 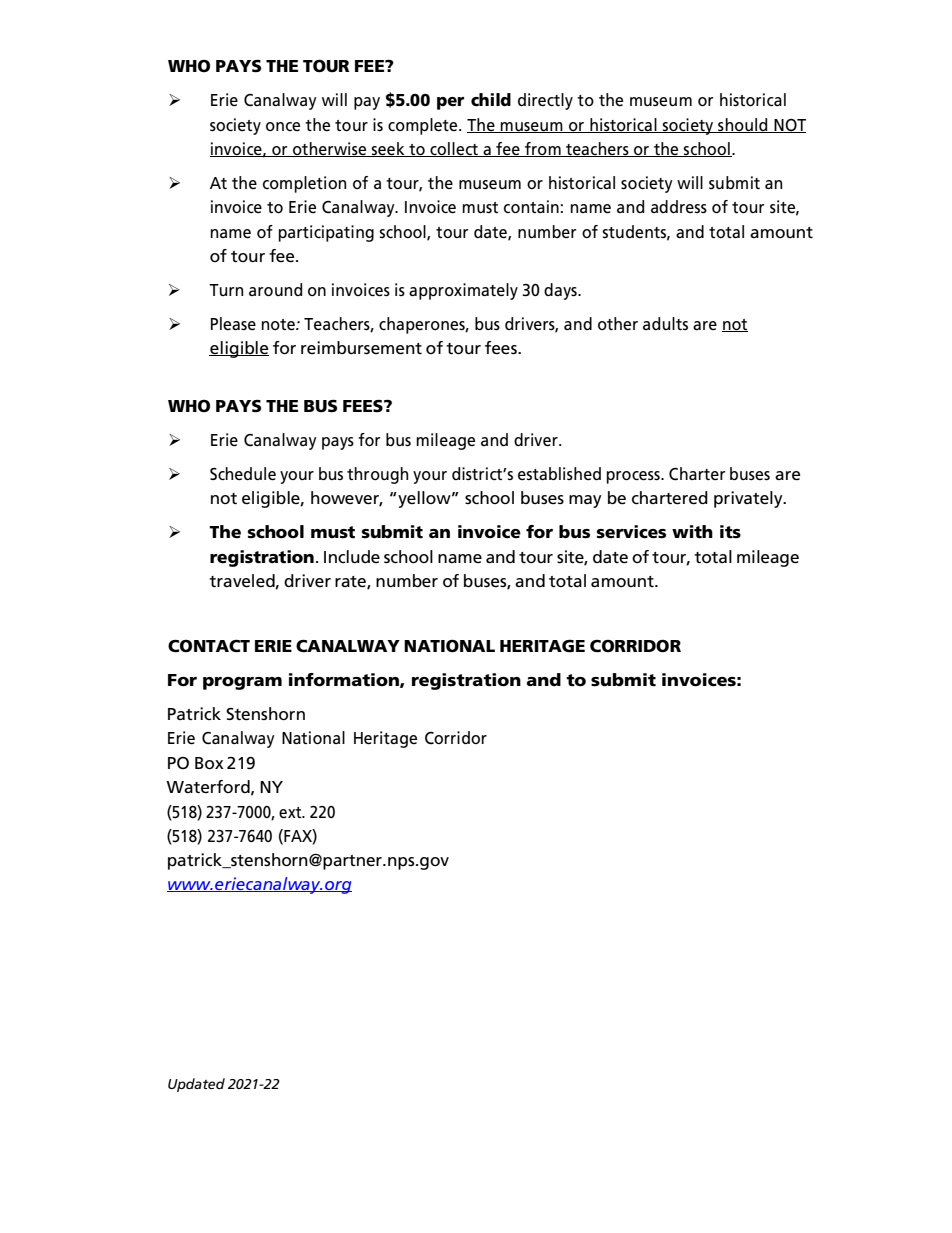 I want to click on Include, so click(x=352, y=557).
